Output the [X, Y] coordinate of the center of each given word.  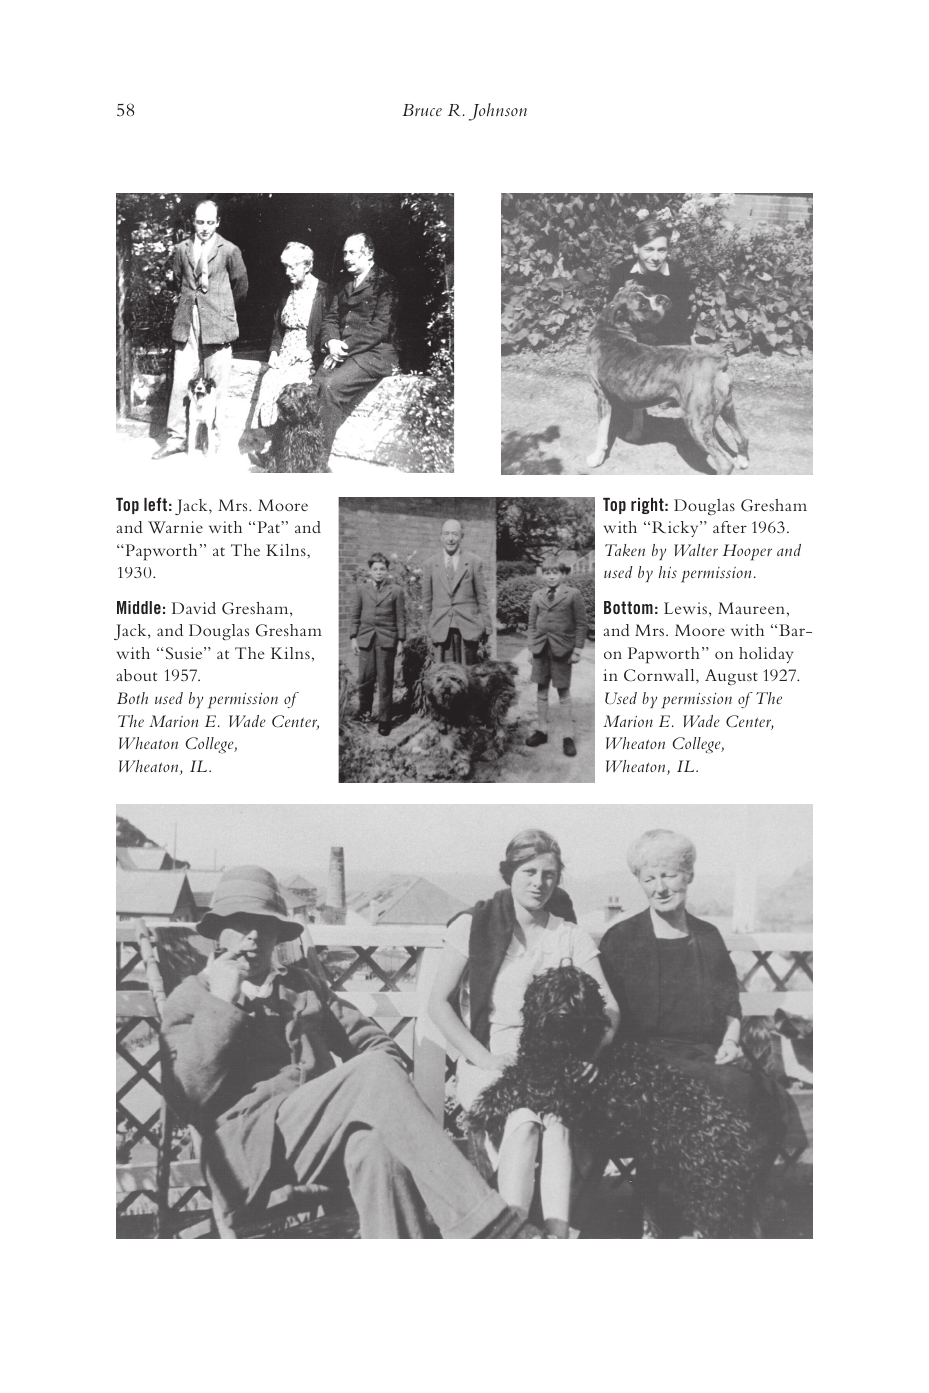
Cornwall [660, 676]
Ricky [676, 529]
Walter [696, 550]
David [194, 608]
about [136, 675]
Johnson [498, 112]
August [731, 677]
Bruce [422, 110]
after [730, 527]
